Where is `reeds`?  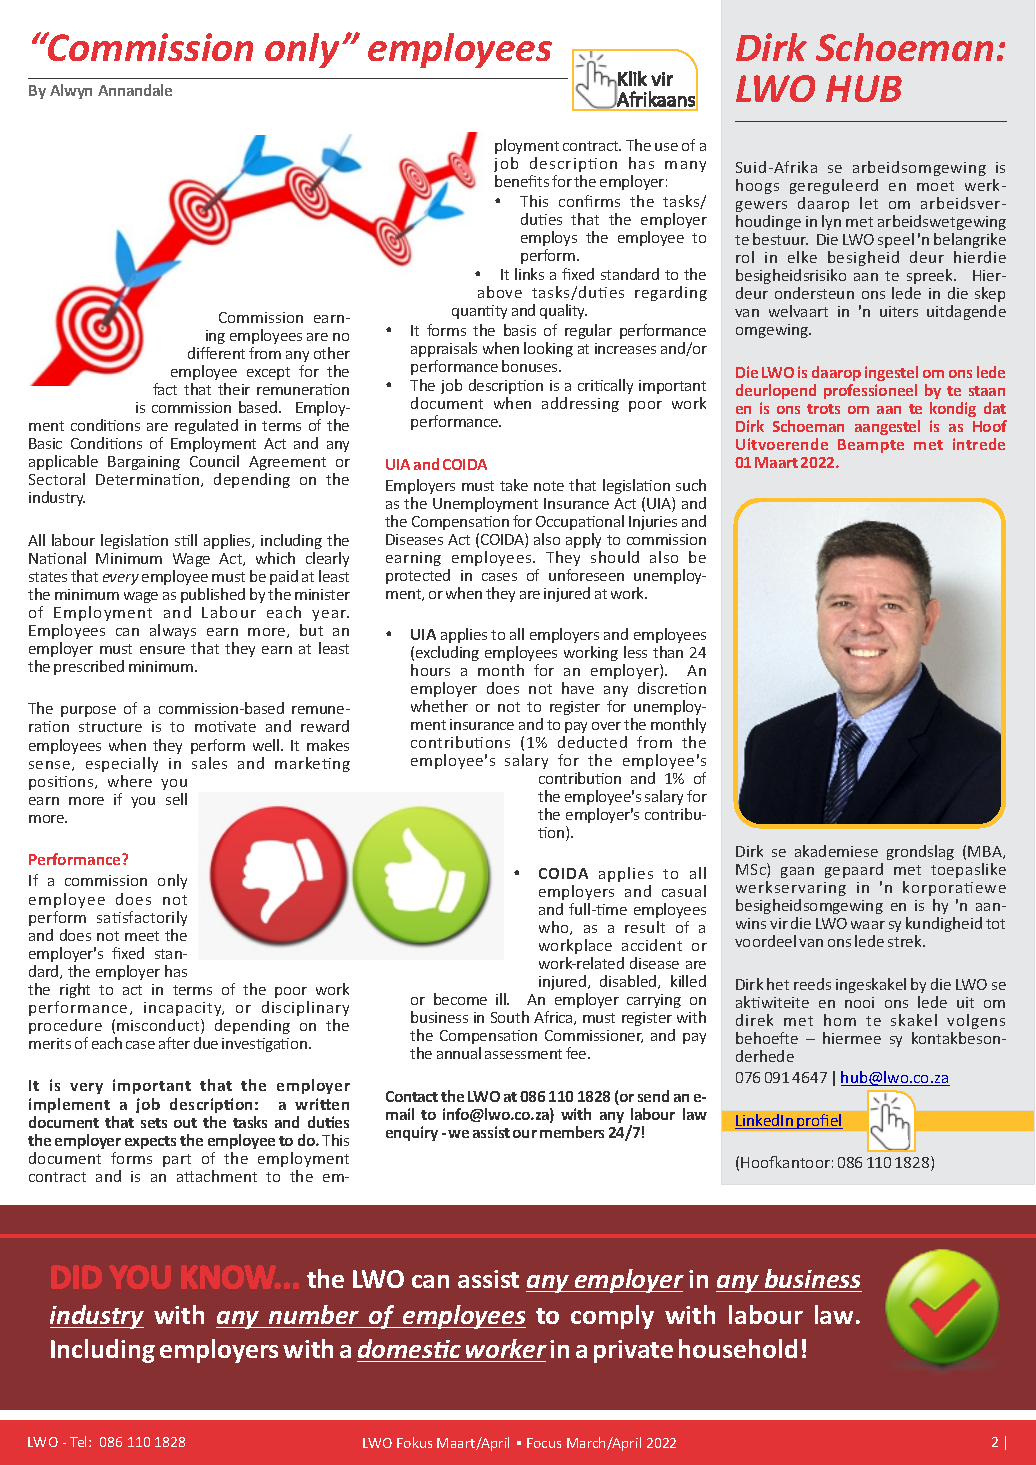
reeds is located at coordinates (812, 984).
